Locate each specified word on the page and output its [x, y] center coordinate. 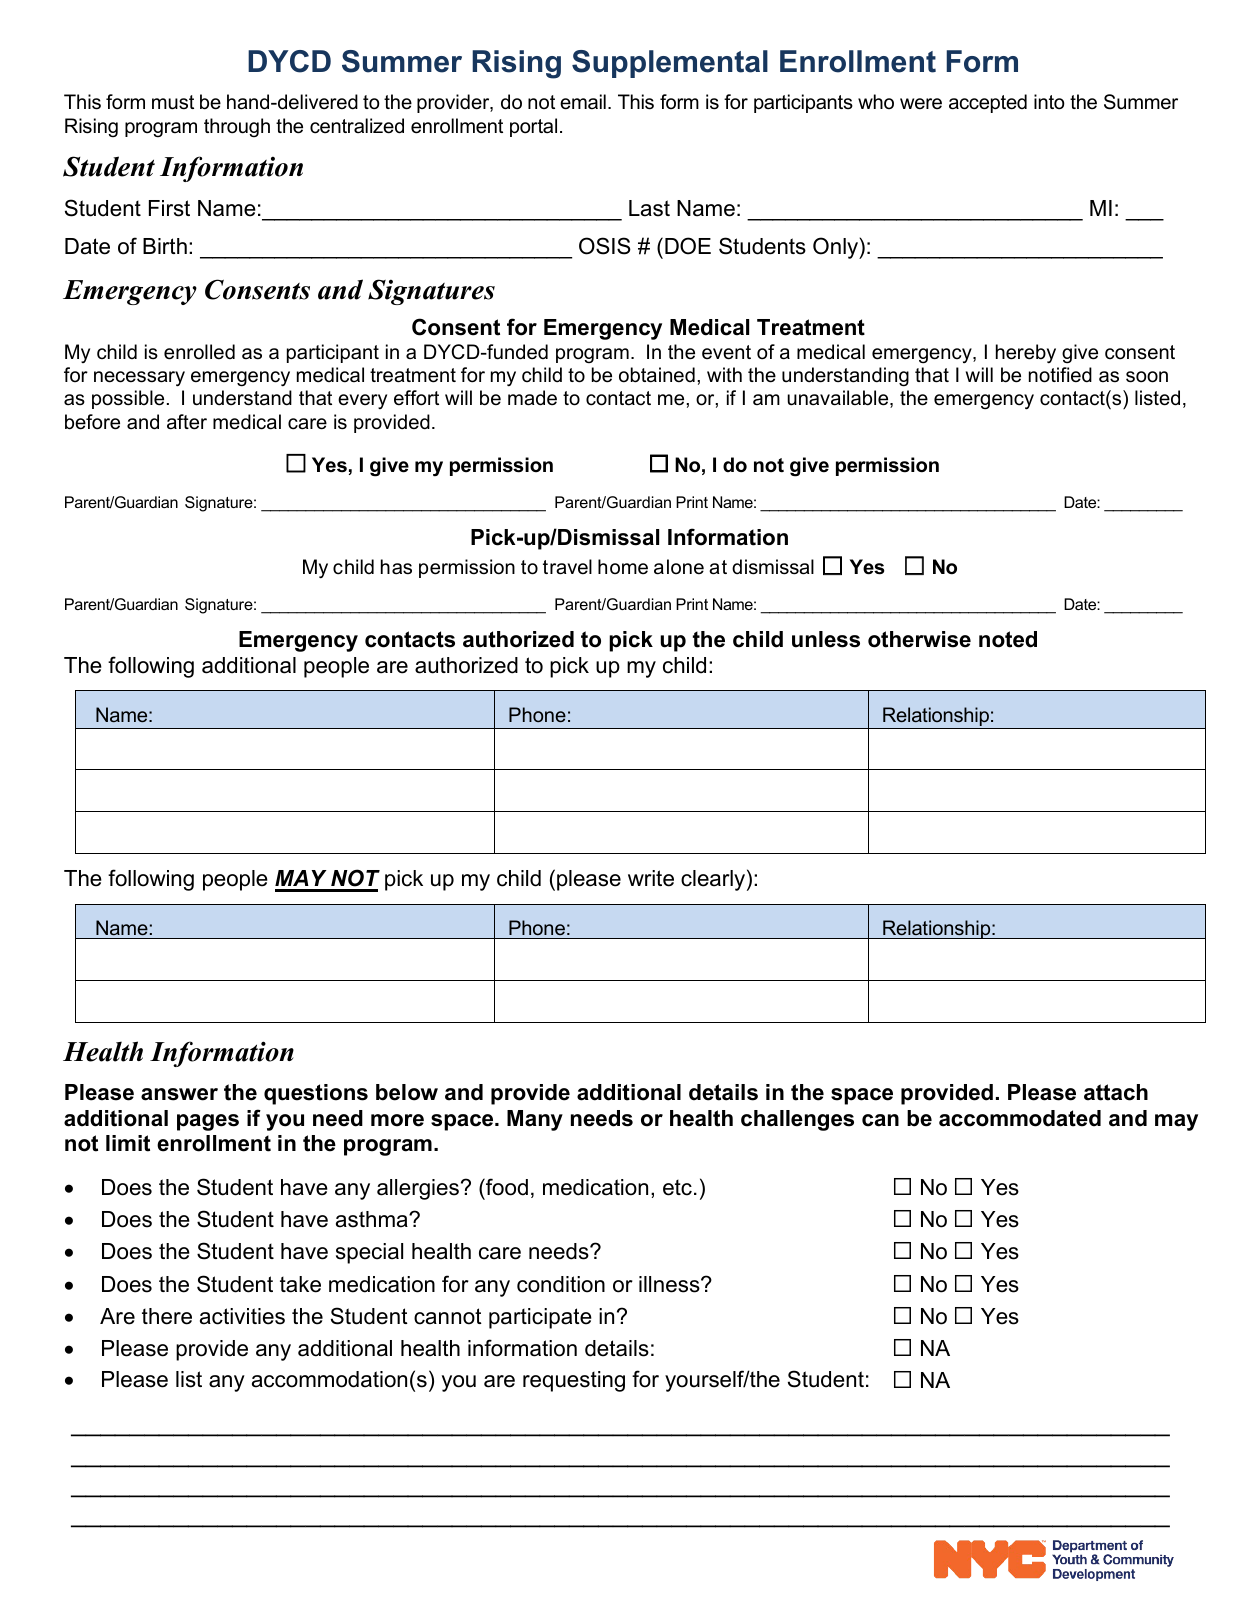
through [237, 127]
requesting [574, 1381]
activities [242, 1316]
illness [670, 1284]
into [1049, 102]
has [396, 567]
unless [826, 639]
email [583, 102]
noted [1008, 639]
